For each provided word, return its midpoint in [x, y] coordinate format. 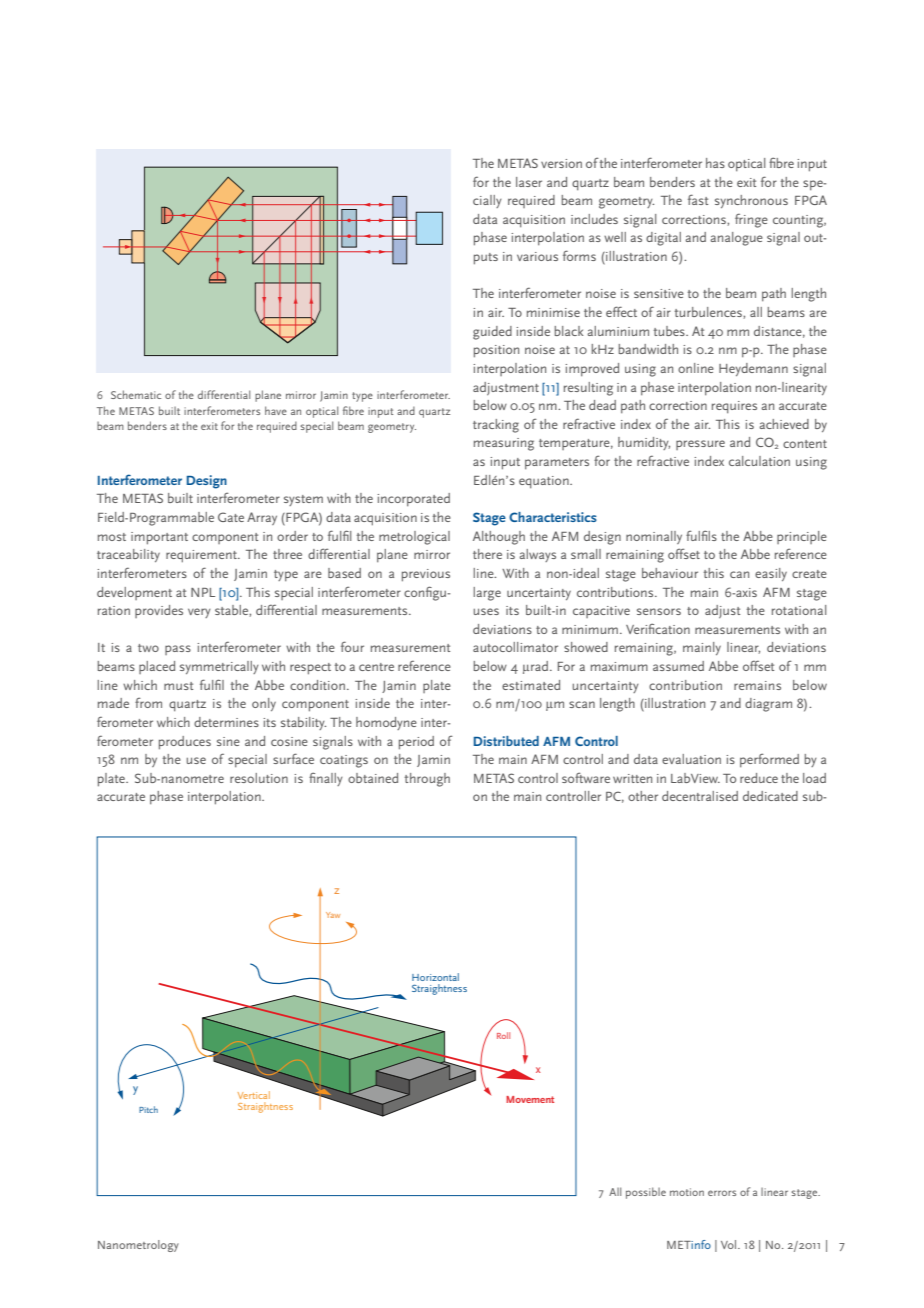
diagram [768, 705]
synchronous [751, 201]
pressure [700, 445]
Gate [231, 517]
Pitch [148, 1109]
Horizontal [435, 977]
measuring [504, 444]
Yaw [333, 915]
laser [529, 182]
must [178, 686]
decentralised [700, 796]
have [276, 410]
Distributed [506, 741]
